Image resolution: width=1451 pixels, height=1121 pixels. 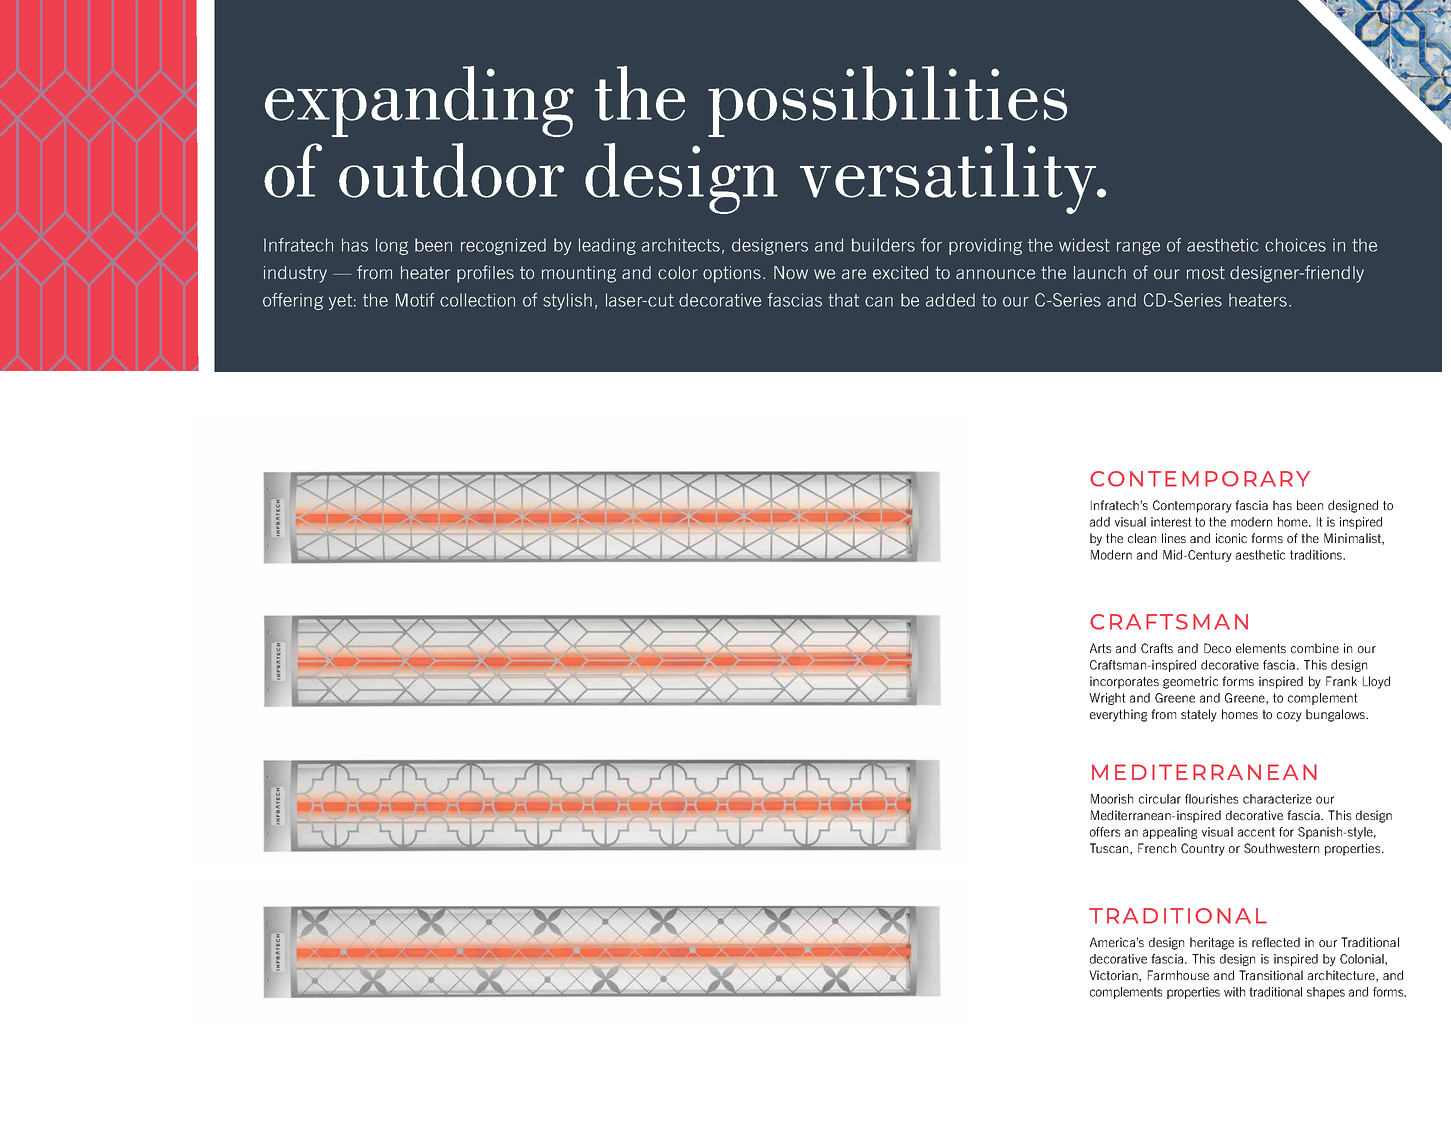 I want to click on everything, so click(x=1118, y=715).
